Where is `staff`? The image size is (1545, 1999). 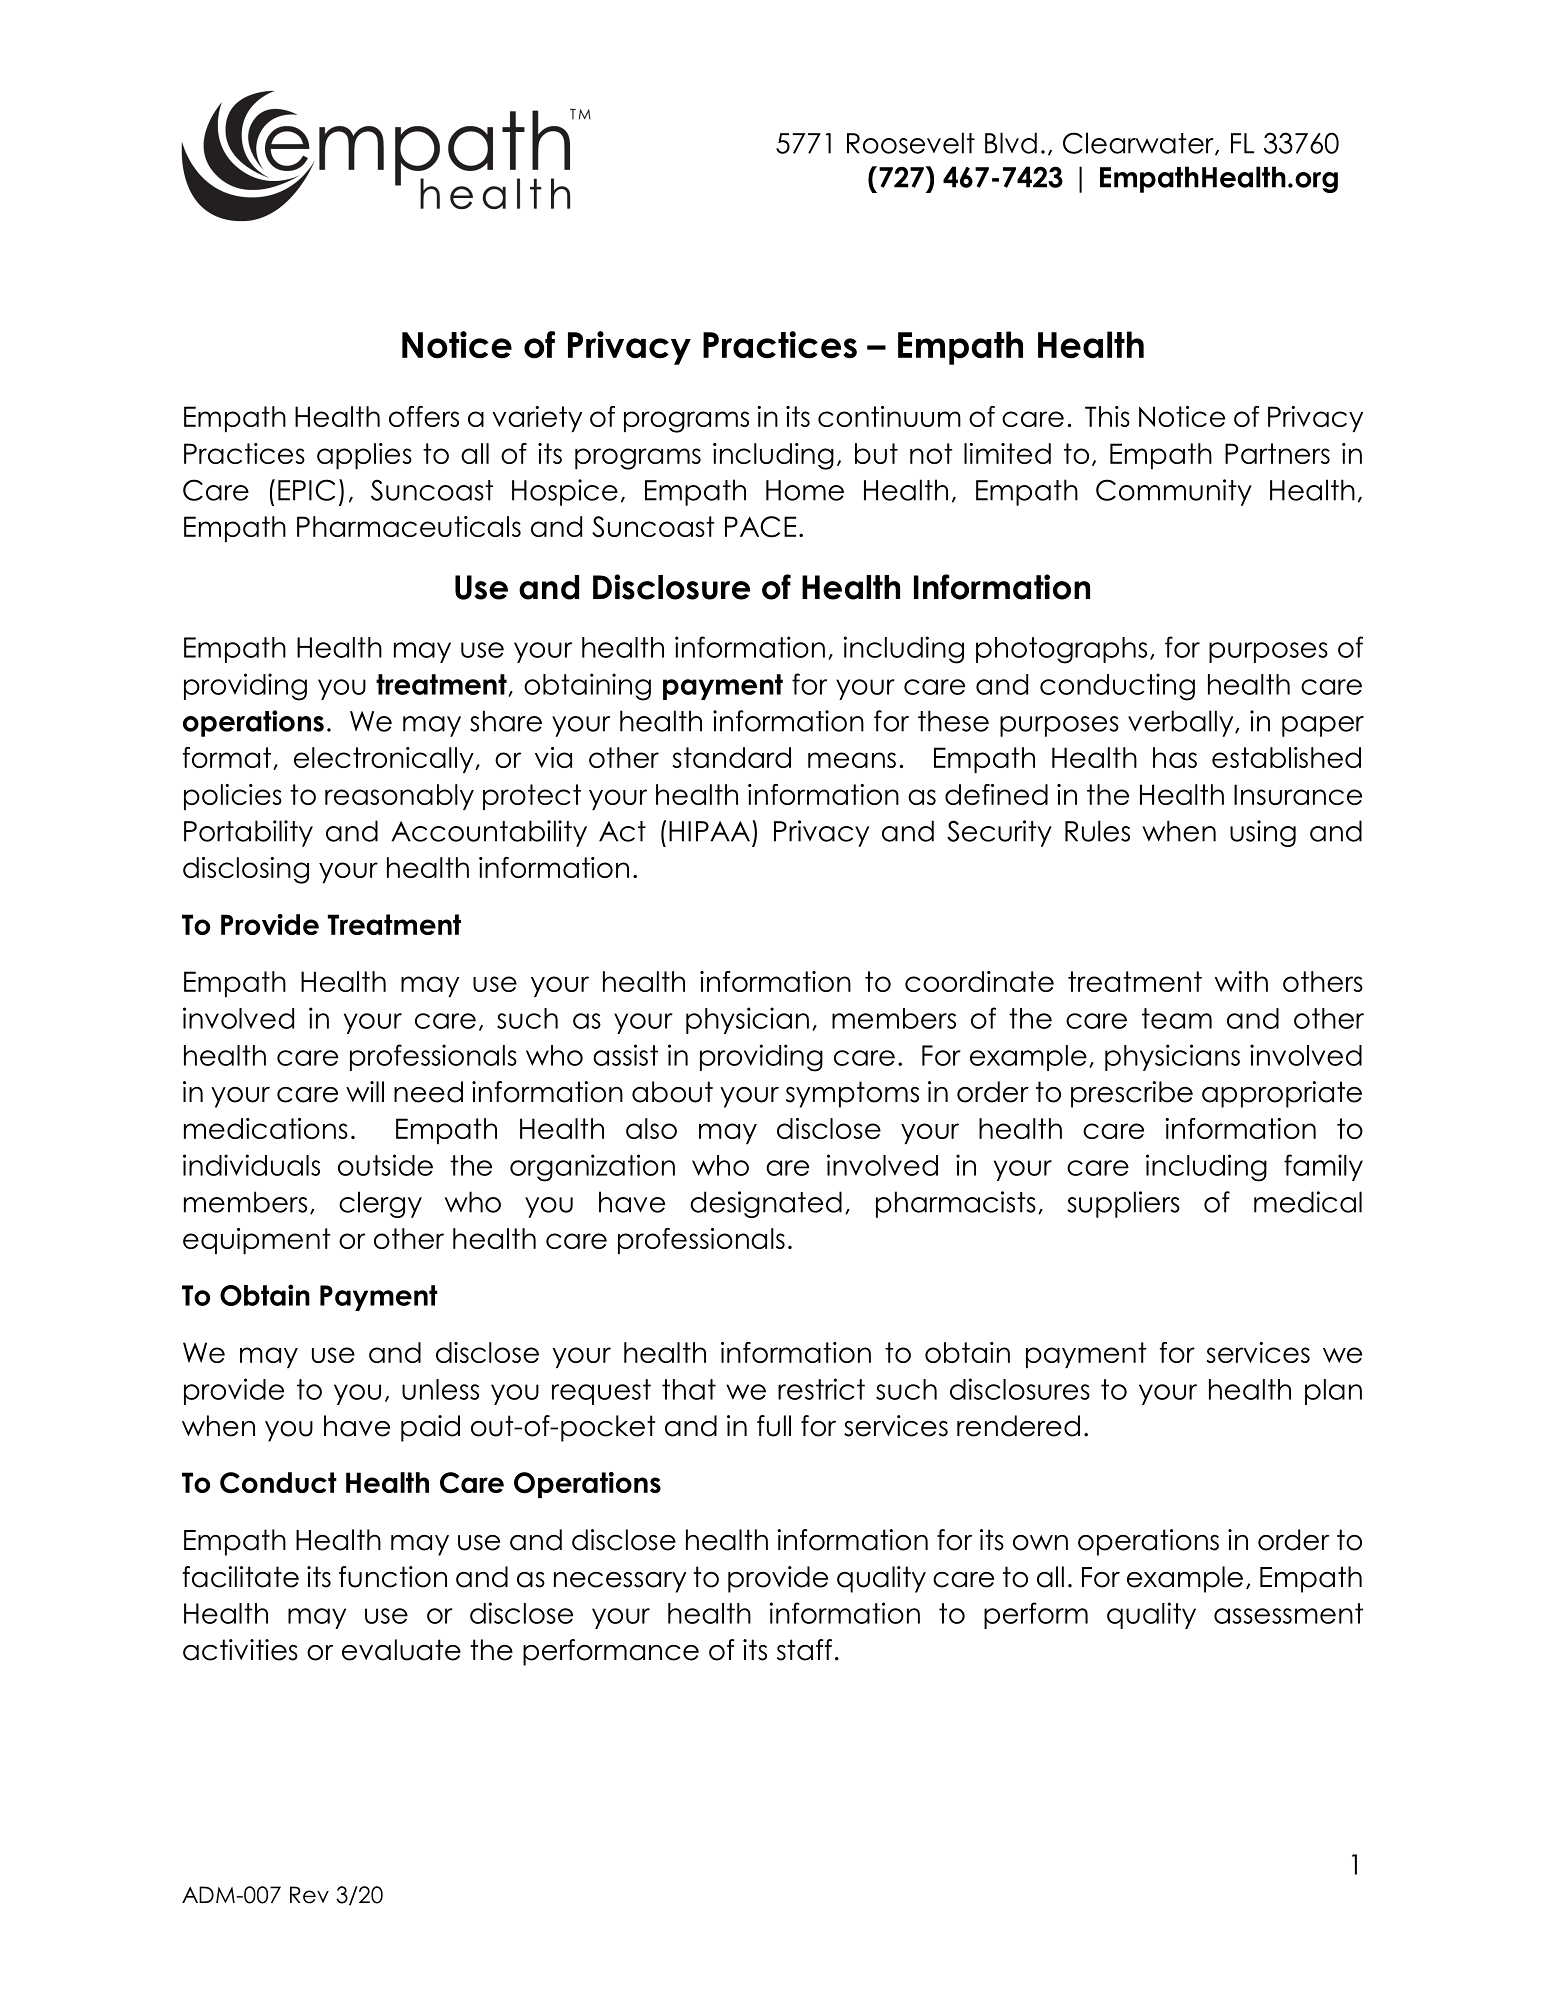 staff is located at coordinates (804, 1650).
